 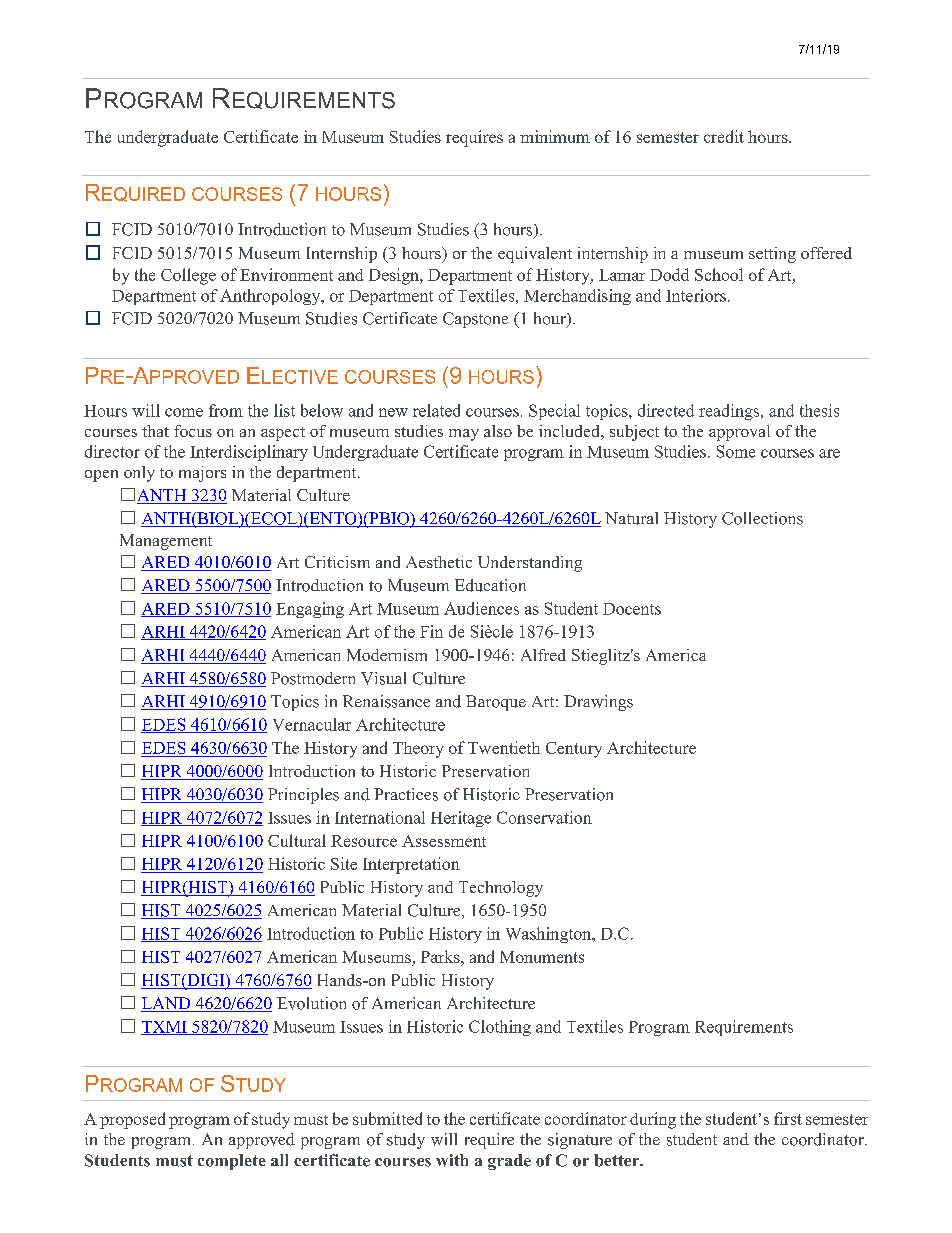 I want to click on related, so click(x=436, y=410).
